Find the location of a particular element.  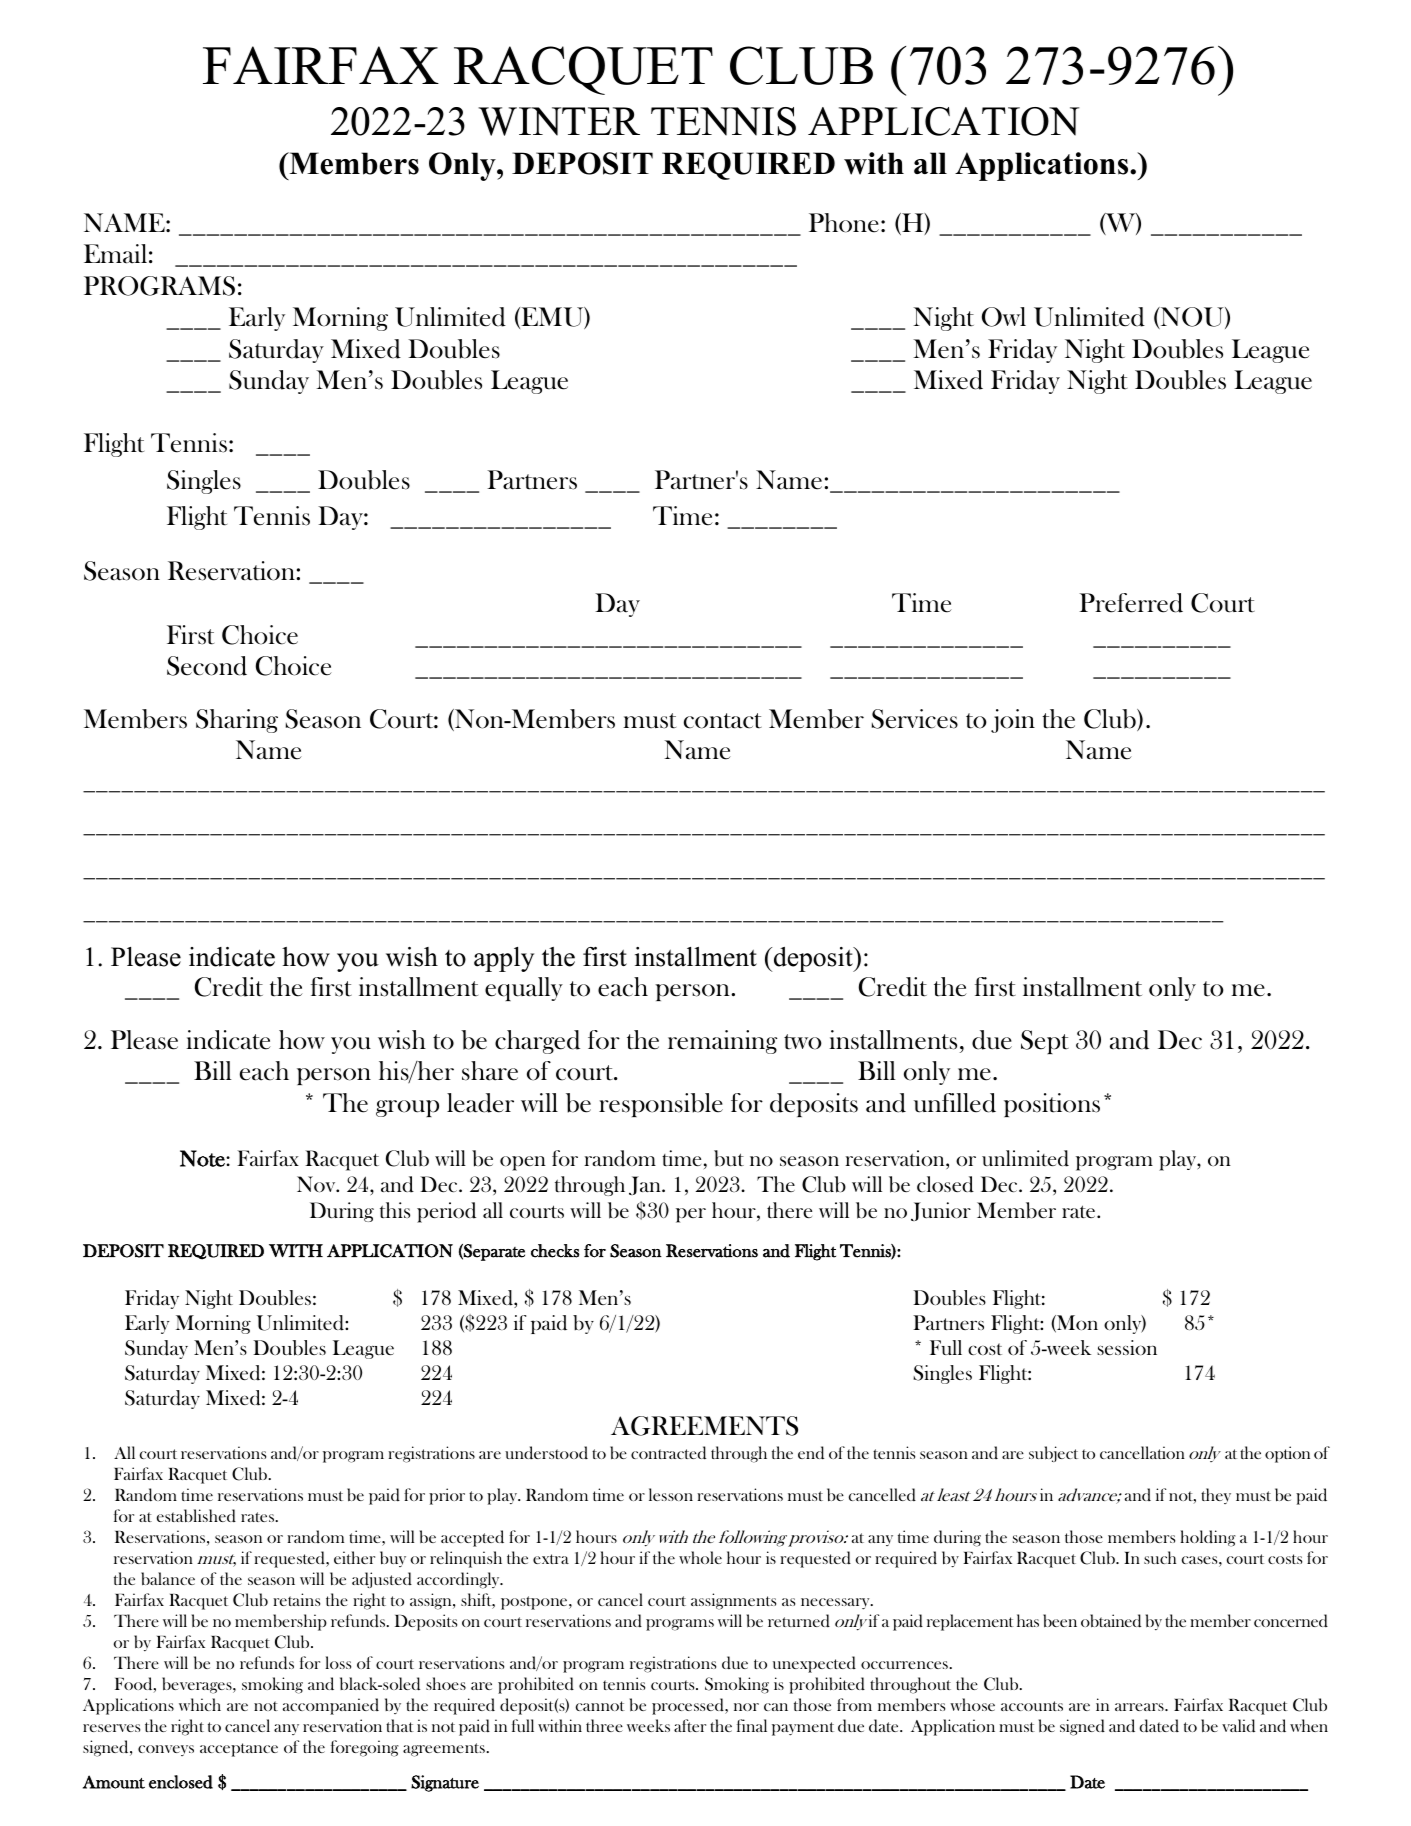

this is located at coordinates (395, 1210).
